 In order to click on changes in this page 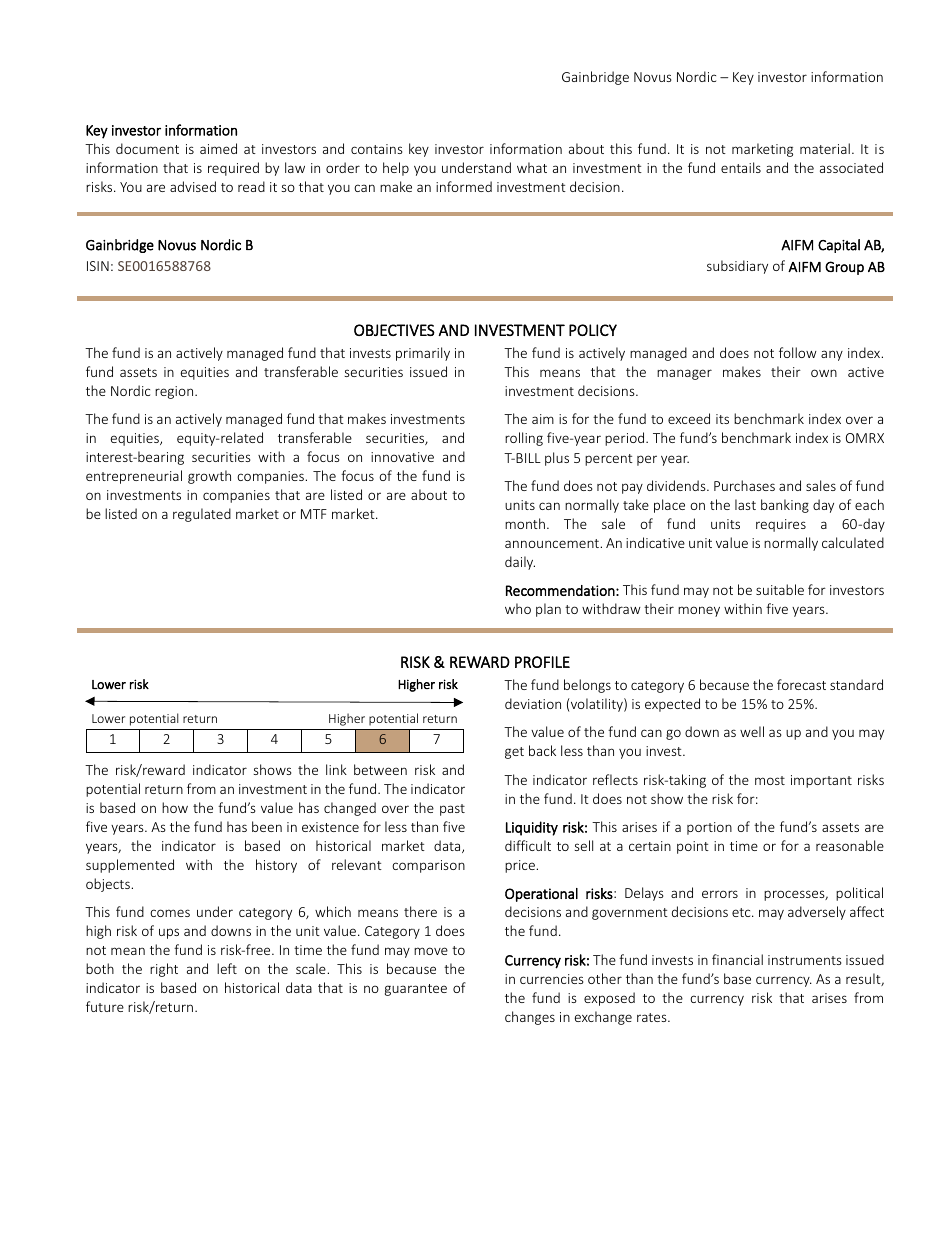, I will do `click(530, 1018)`.
